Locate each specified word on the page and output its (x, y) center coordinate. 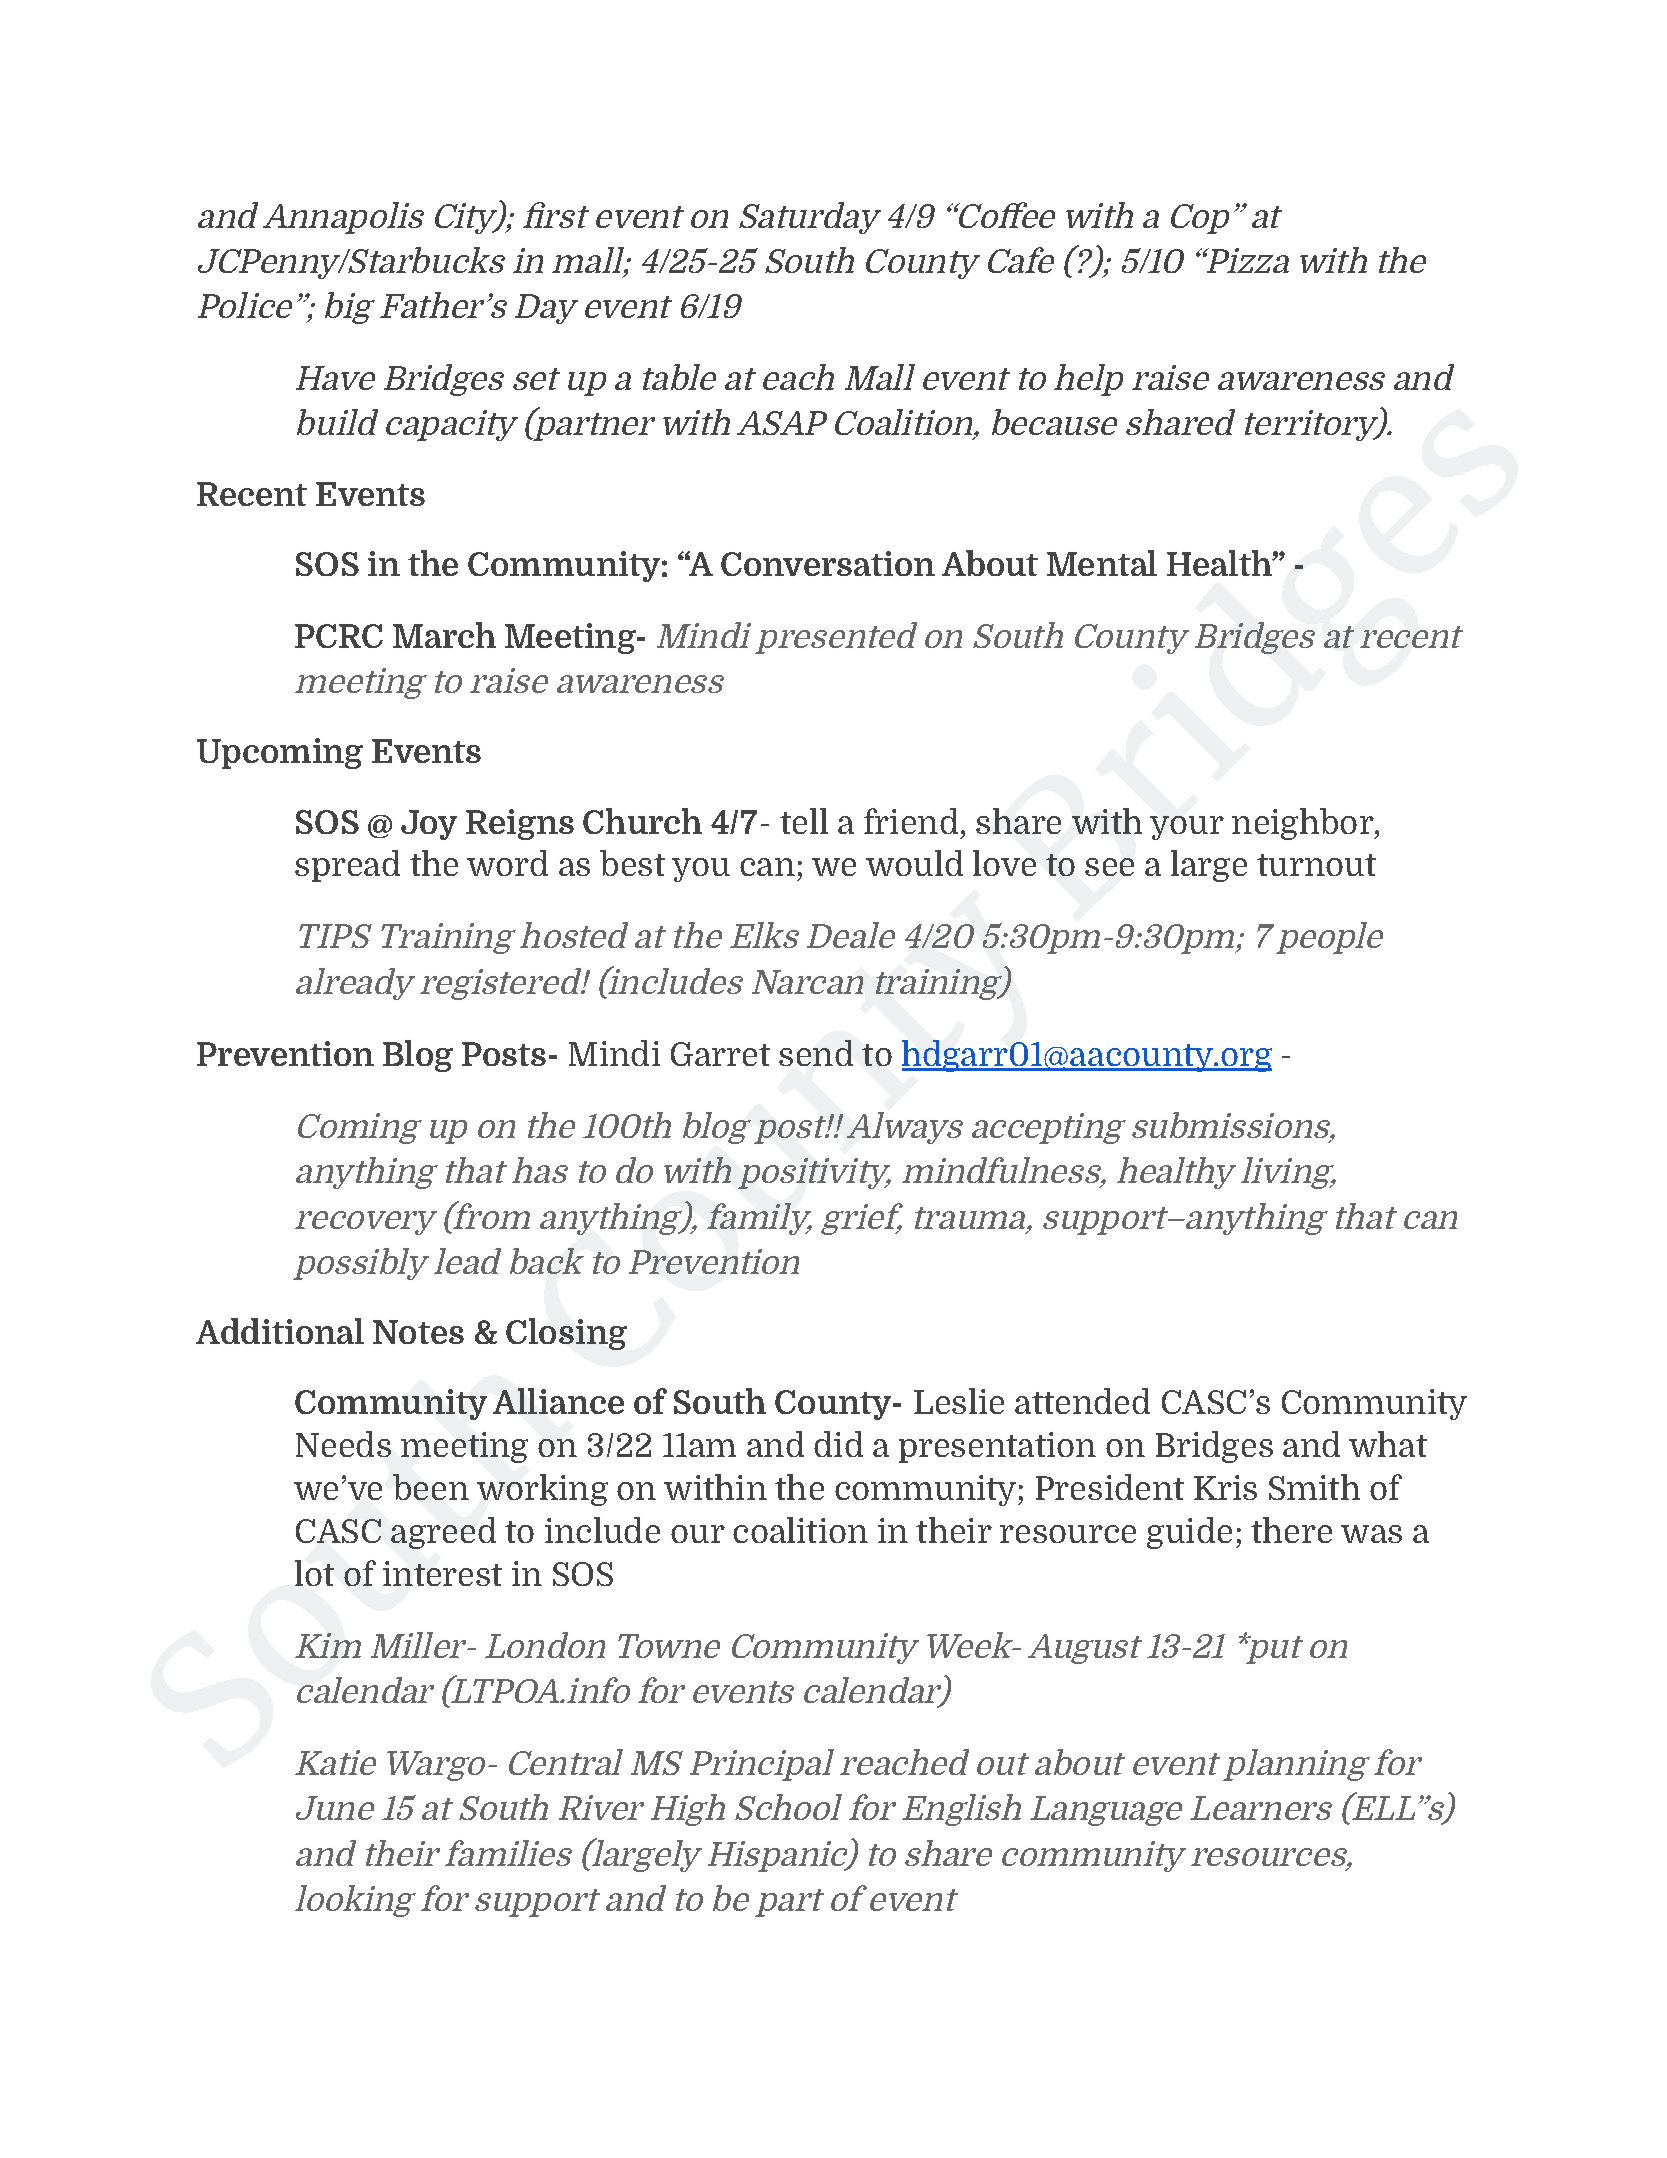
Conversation (828, 563)
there (1291, 1530)
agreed (443, 1533)
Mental (1102, 563)
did (838, 1444)
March (444, 635)
